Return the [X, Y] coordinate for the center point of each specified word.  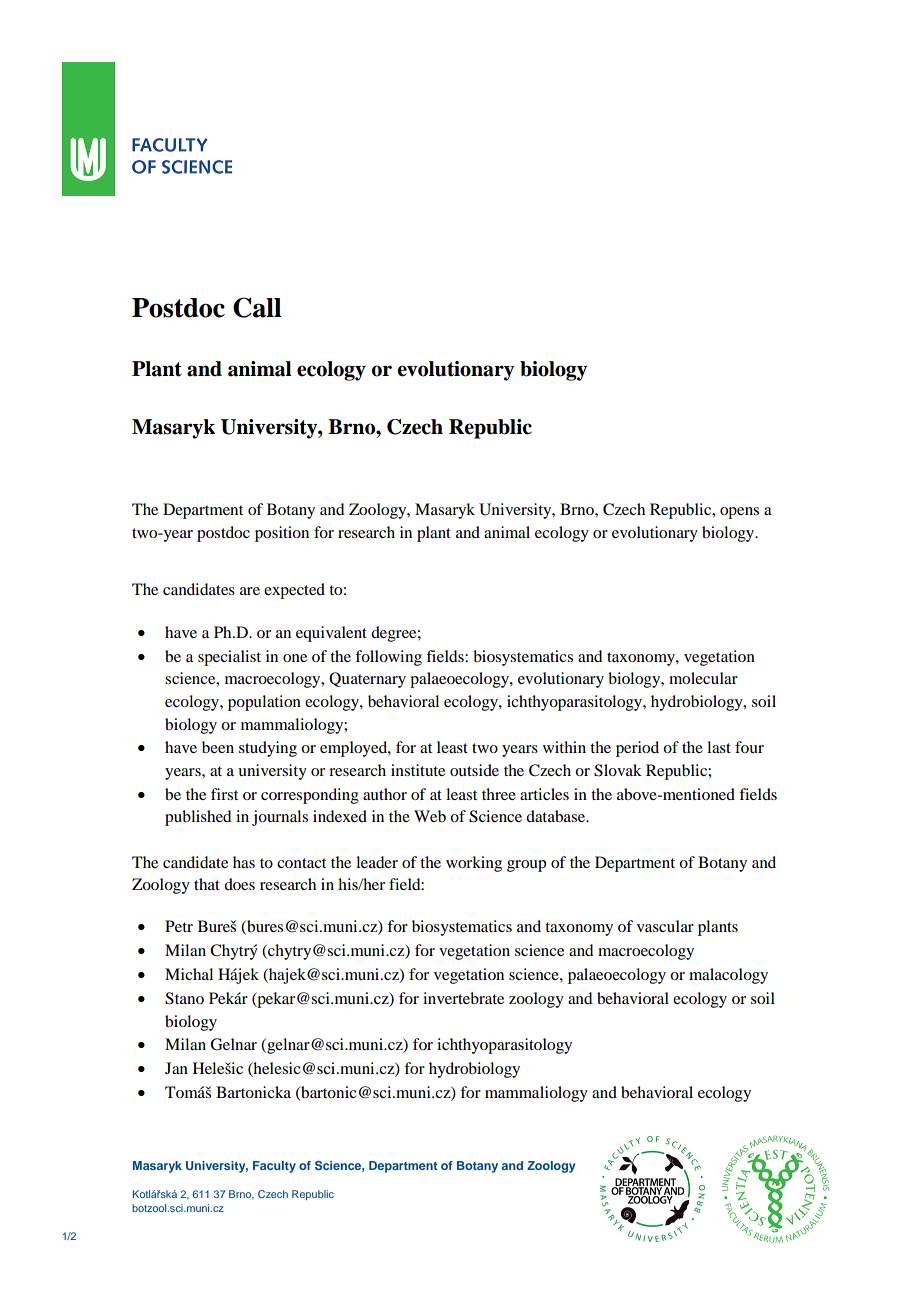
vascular [665, 926]
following [388, 658]
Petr [179, 926]
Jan [176, 1068]
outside [474, 770]
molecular [703, 678]
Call [257, 307]
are [250, 591]
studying [268, 749]
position [282, 534]
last [719, 747]
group [526, 866]
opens [739, 513]
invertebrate [463, 998]
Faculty [274, 1167]
